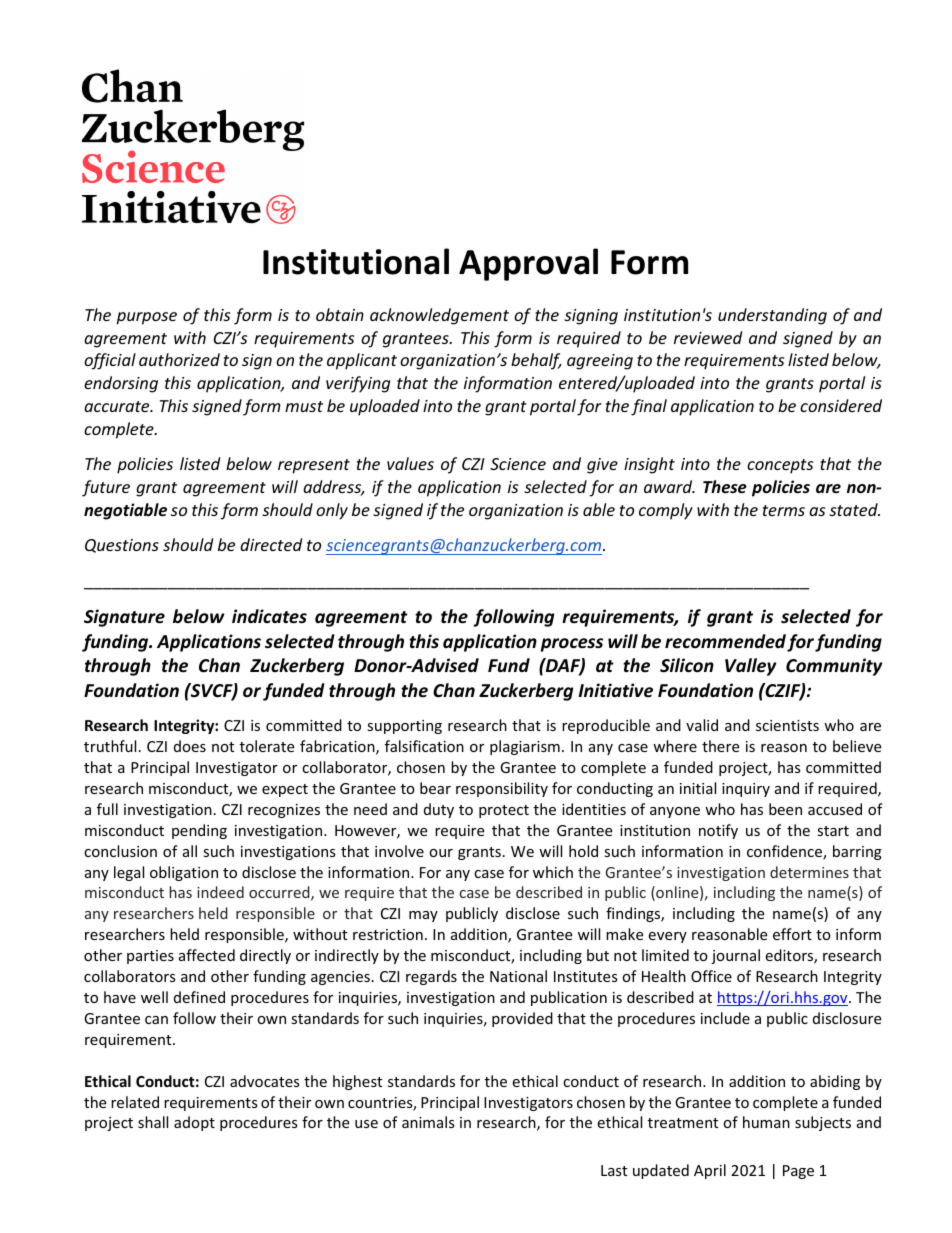  I want to click on understanding, so click(772, 316).
